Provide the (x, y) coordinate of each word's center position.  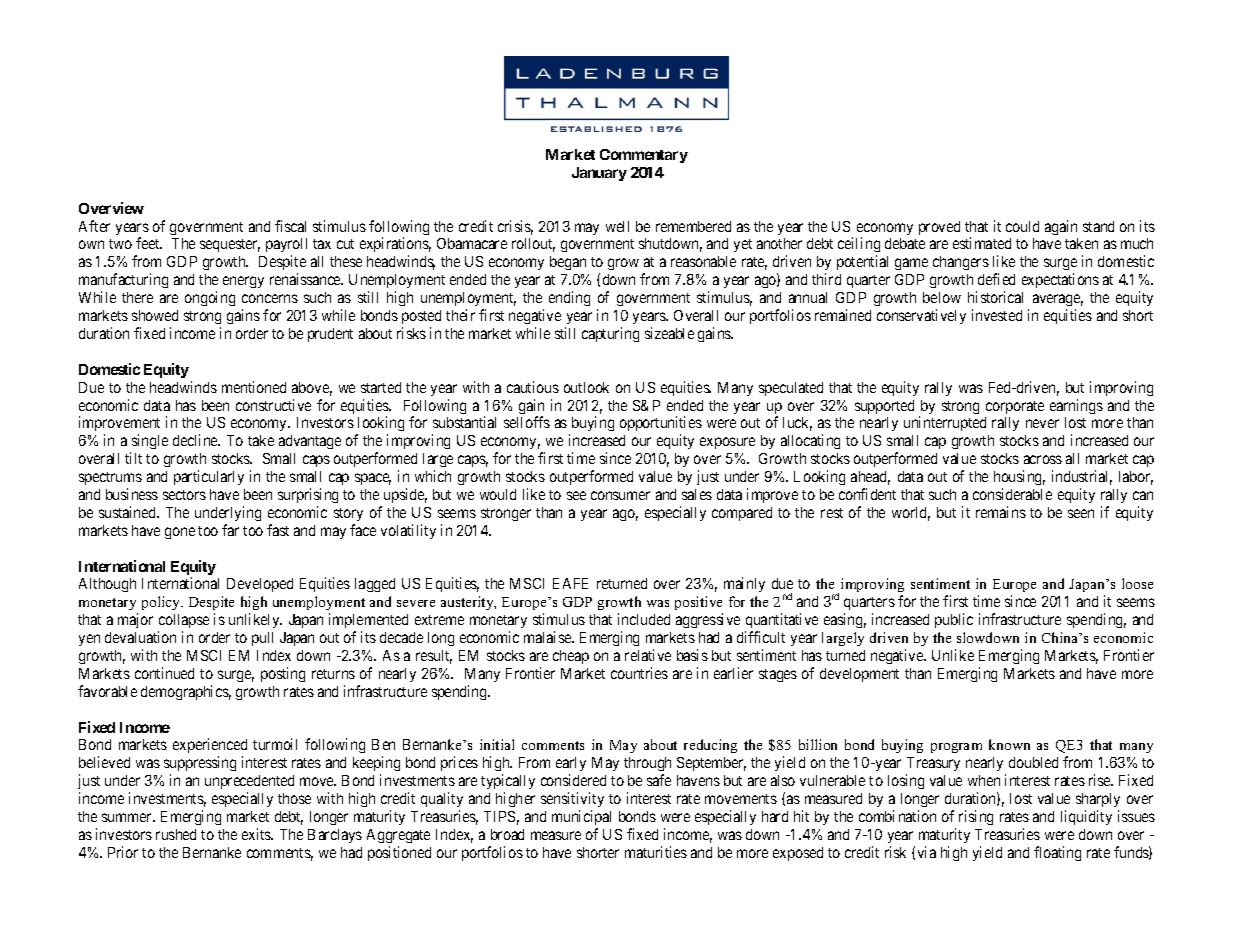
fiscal (290, 226)
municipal (581, 817)
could (1022, 226)
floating (1057, 853)
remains (1001, 512)
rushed (176, 834)
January (599, 174)
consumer (620, 495)
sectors (184, 495)
